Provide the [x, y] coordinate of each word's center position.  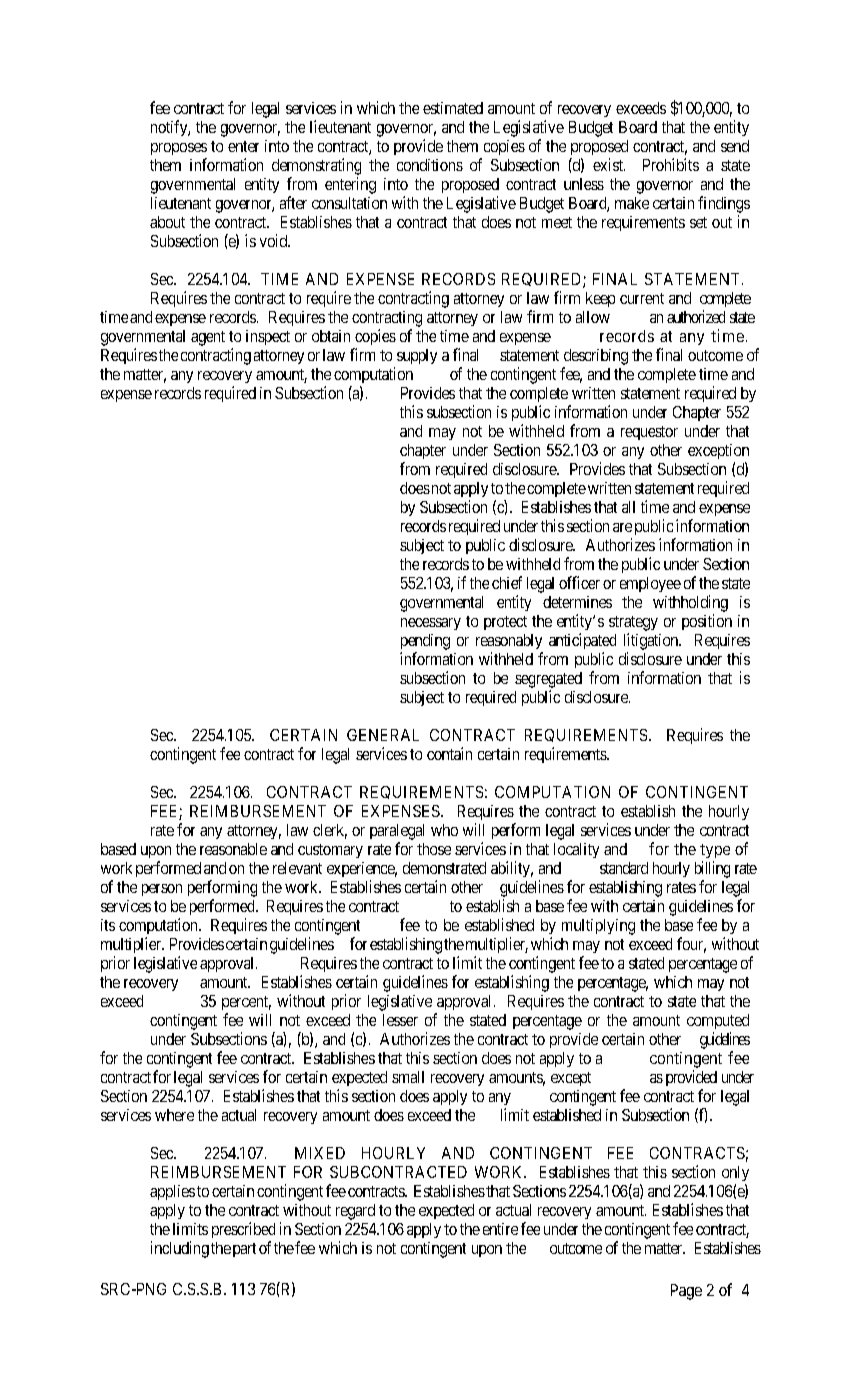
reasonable [233, 849]
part [244, 1250]
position [707, 622]
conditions [430, 165]
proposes [179, 149]
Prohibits [671, 164]
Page [686, 1292]
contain [449, 753]
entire [500, 1229]
